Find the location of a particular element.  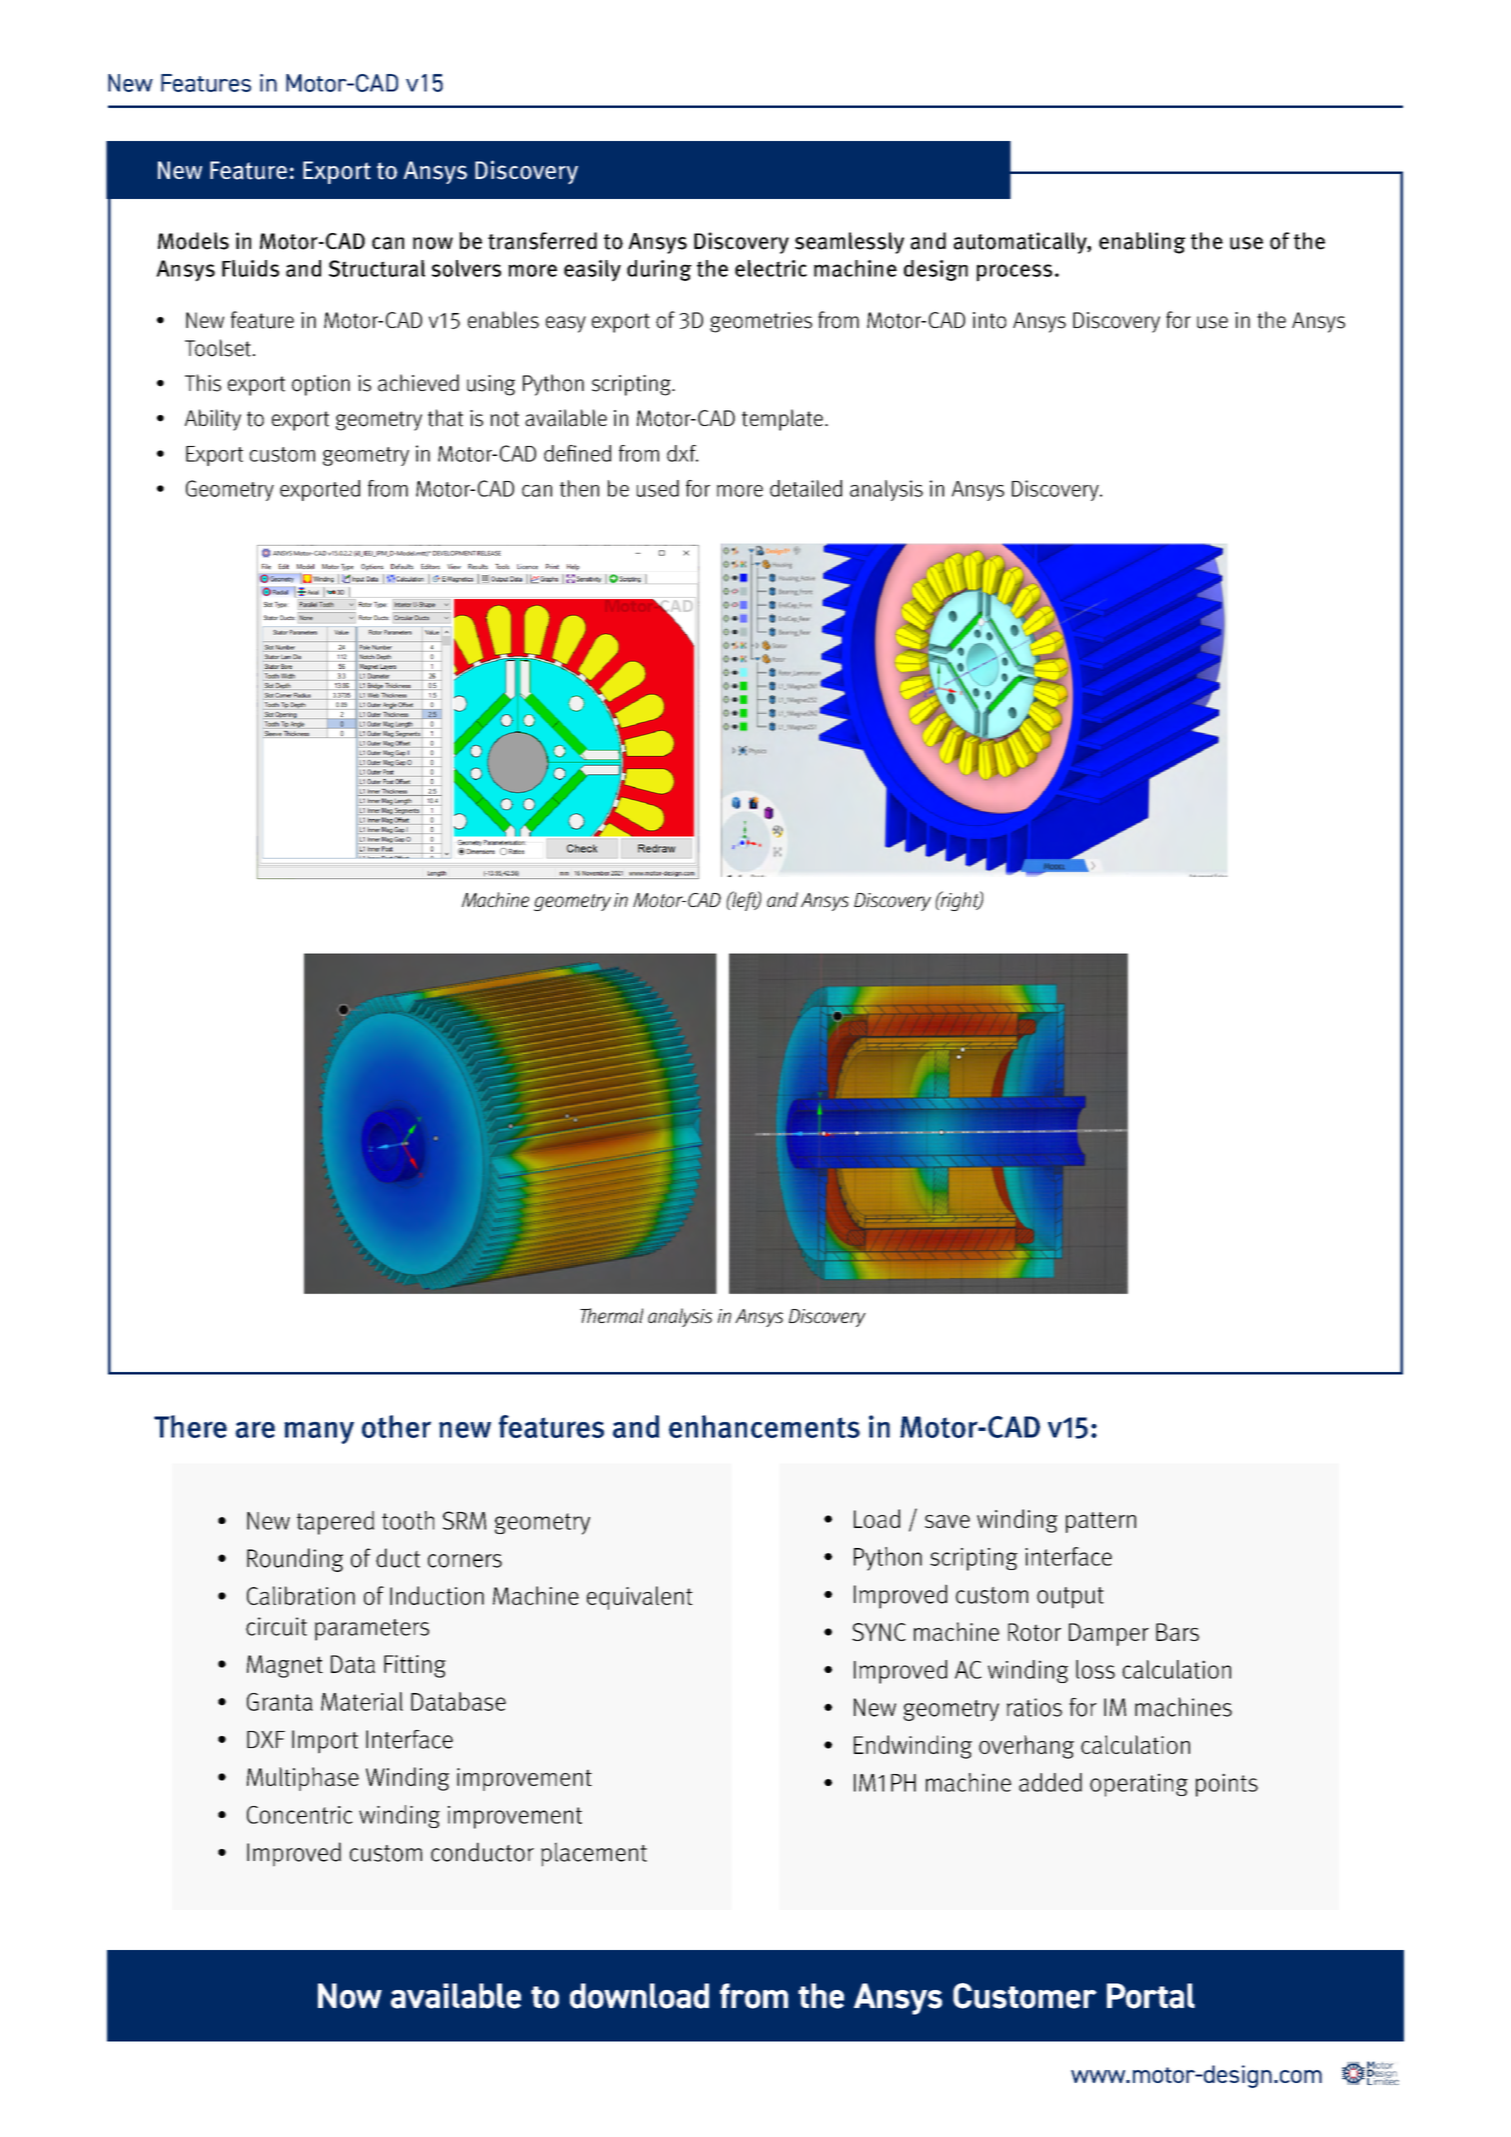

during is located at coordinates (659, 270).
